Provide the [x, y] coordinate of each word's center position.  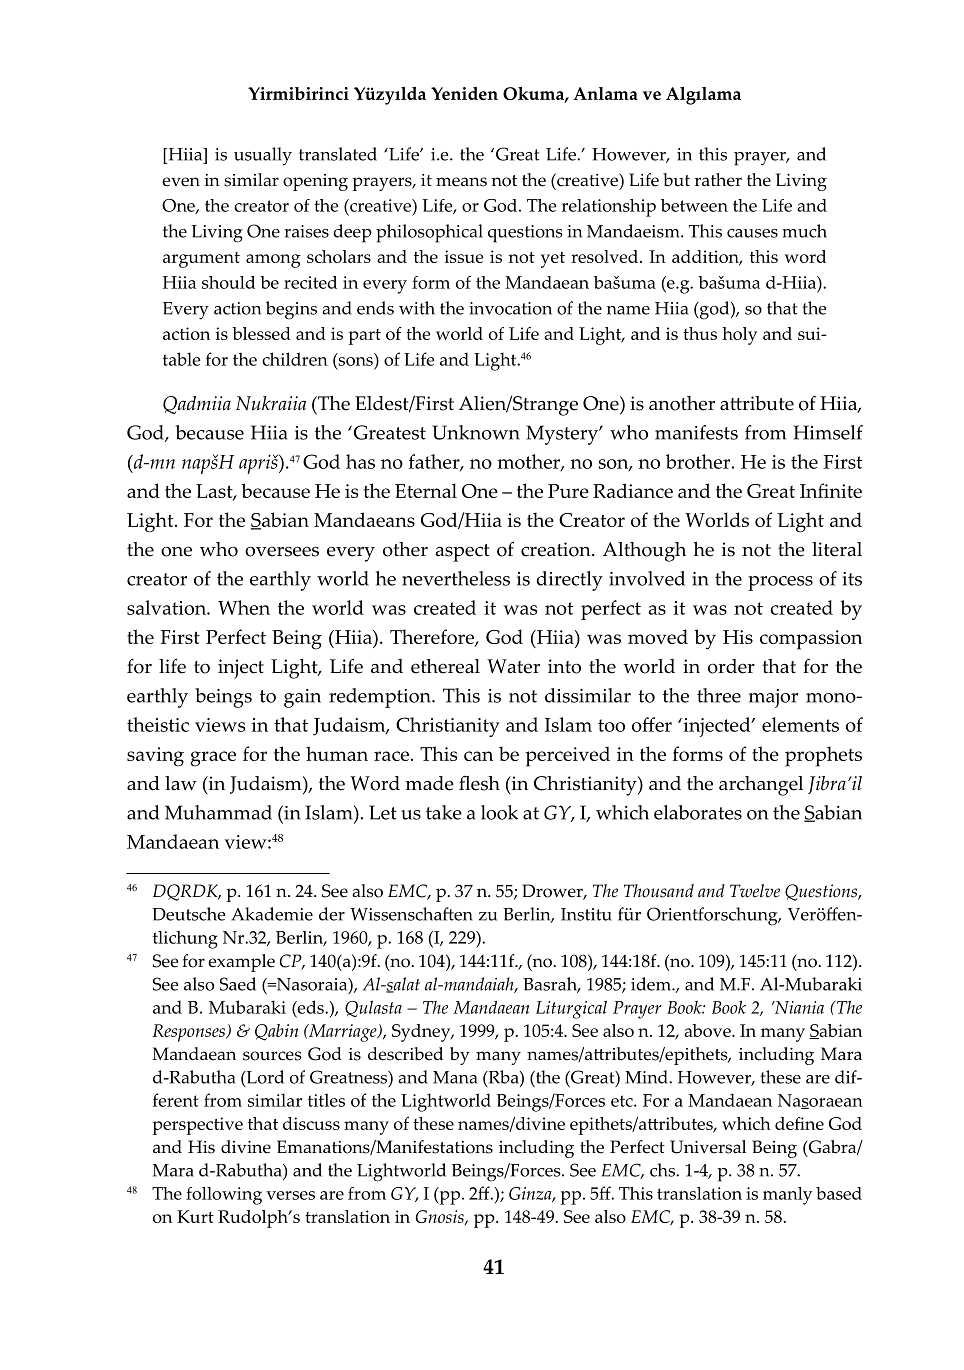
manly [787, 1196]
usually [263, 156]
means [461, 182]
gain [302, 698]
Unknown [476, 432]
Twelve [755, 891]
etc [623, 1101]
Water [513, 666]
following [224, 1196]
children [295, 359]
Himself [828, 432]
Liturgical [571, 1009]
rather [718, 180]
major [773, 698]
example [241, 963]
